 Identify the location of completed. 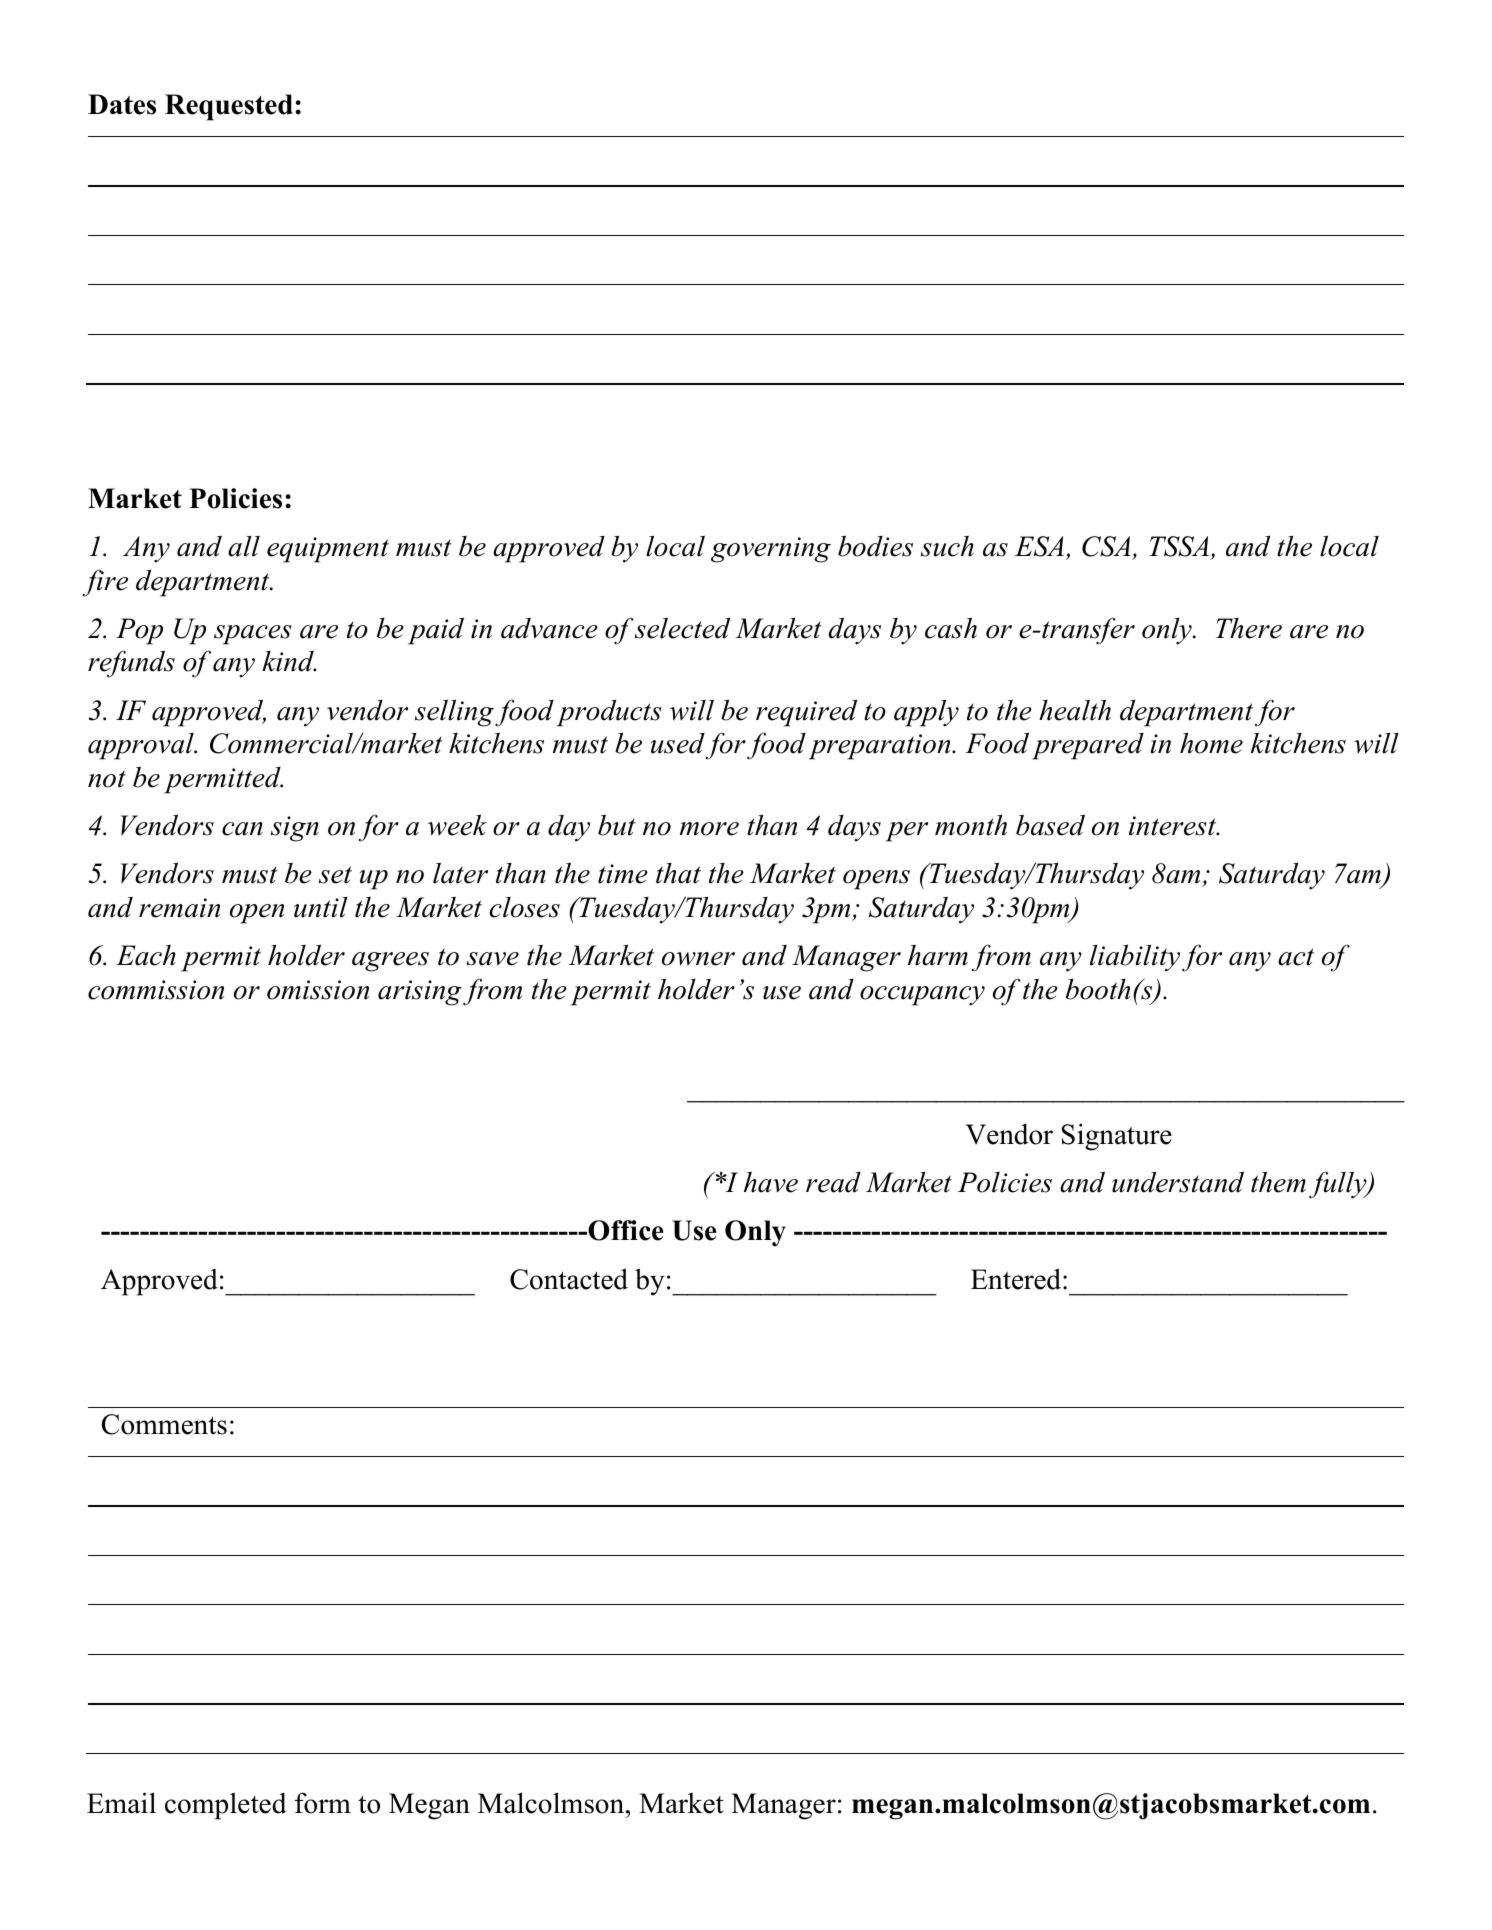
(226, 1806).
